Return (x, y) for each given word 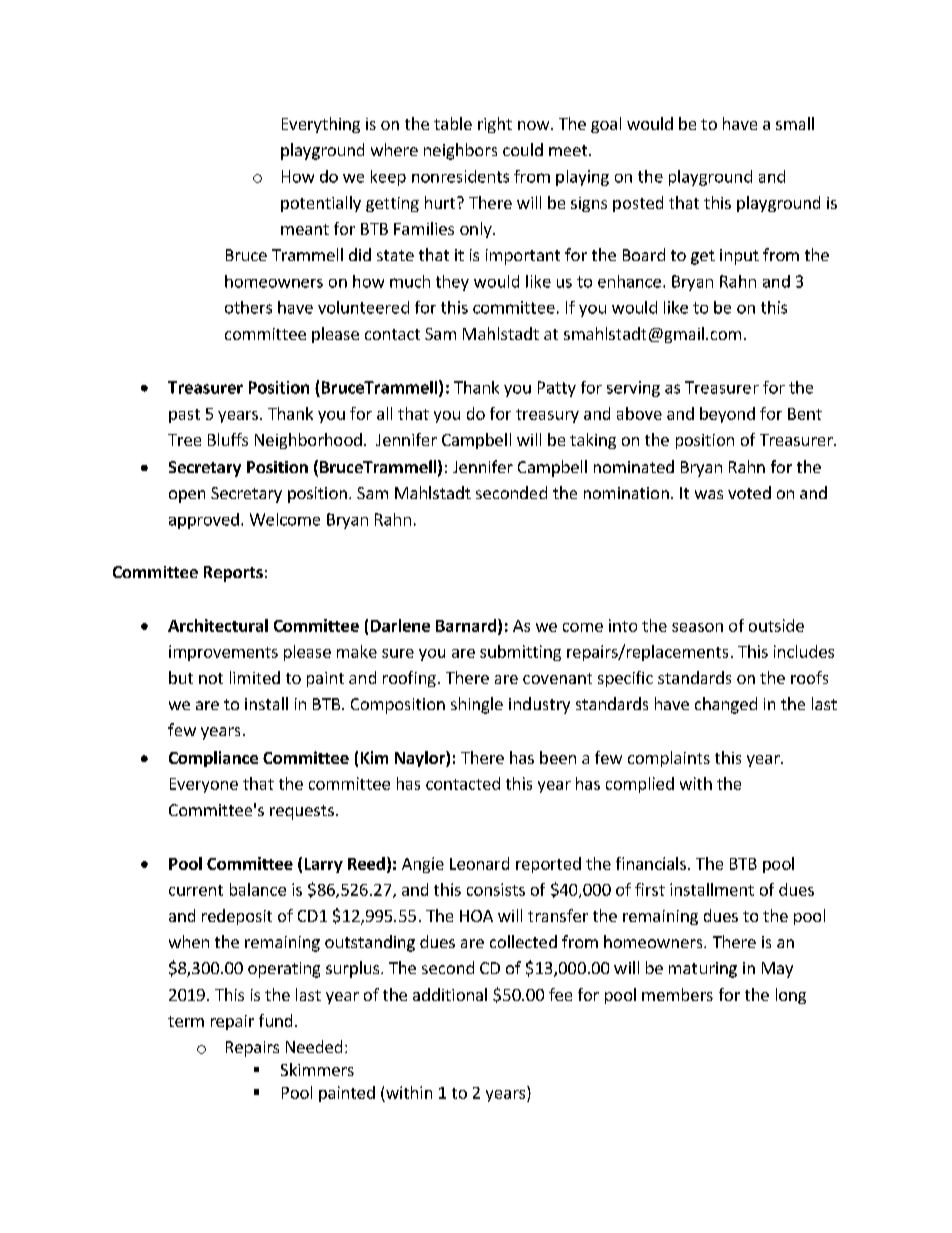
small (795, 123)
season (697, 627)
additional (450, 994)
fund (275, 1020)
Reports (233, 574)
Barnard (467, 626)
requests (302, 812)
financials (651, 863)
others (248, 307)
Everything (321, 125)
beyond (727, 415)
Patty (557, 389)
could (523, 149)
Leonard (479, 863)
